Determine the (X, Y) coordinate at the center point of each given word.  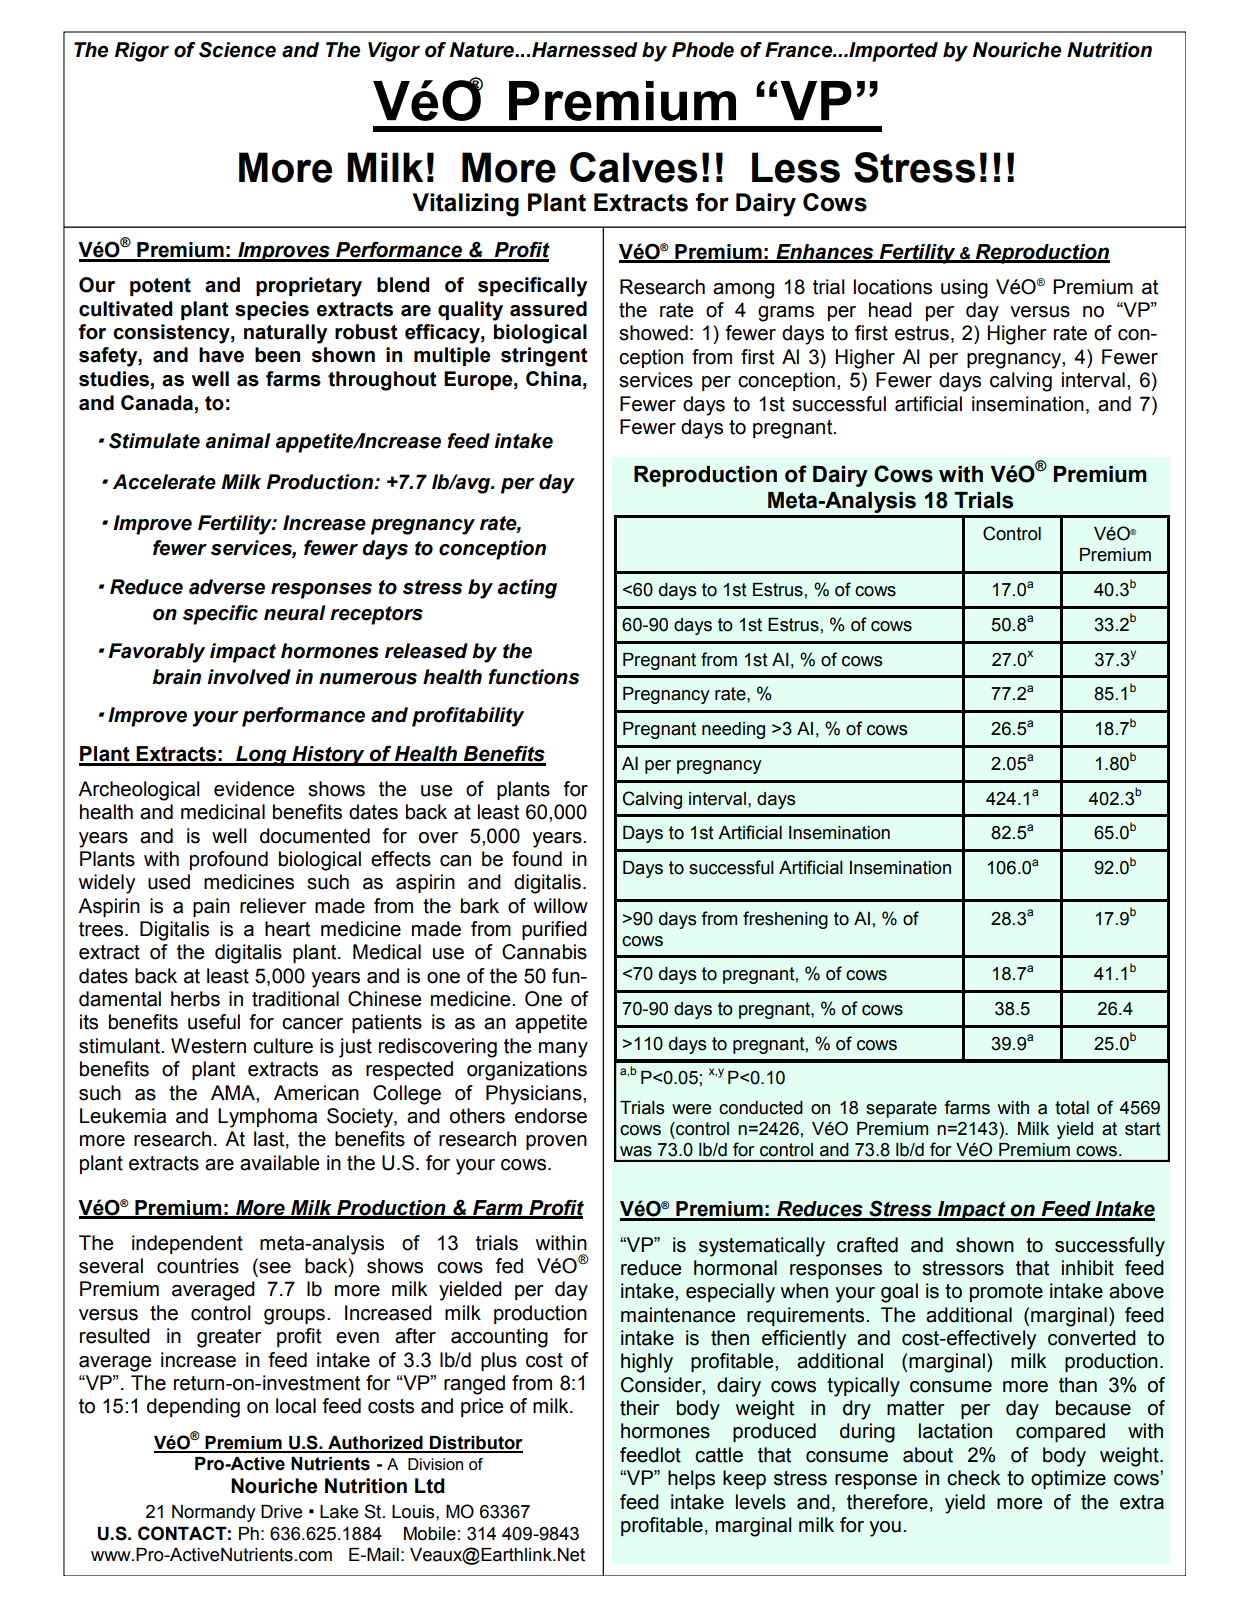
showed (653, 333)
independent (187, 1244)
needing (733, 730)
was (636, 1151)
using (964, 289)
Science (237, 50)
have (221, 355)
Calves (633, 167)
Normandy (214, 1513)
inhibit (1088, 1268)
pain (211, 907)
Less (796, 167)
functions (533, 677)
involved (249, 677)
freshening (785, 920)
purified (554, 930)
